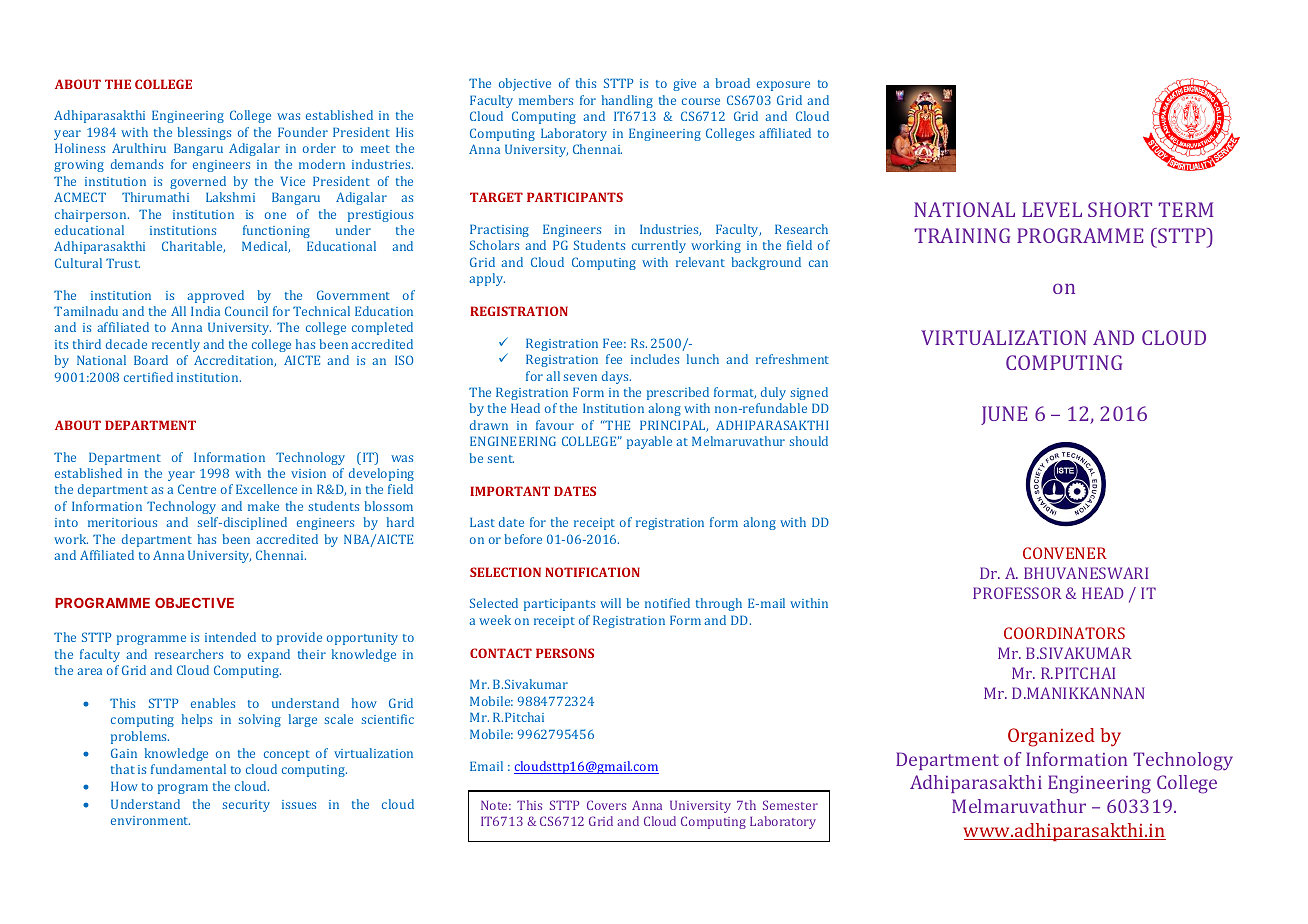 The image size is (1308, 924). I want to click on security, so click(246, 806).
